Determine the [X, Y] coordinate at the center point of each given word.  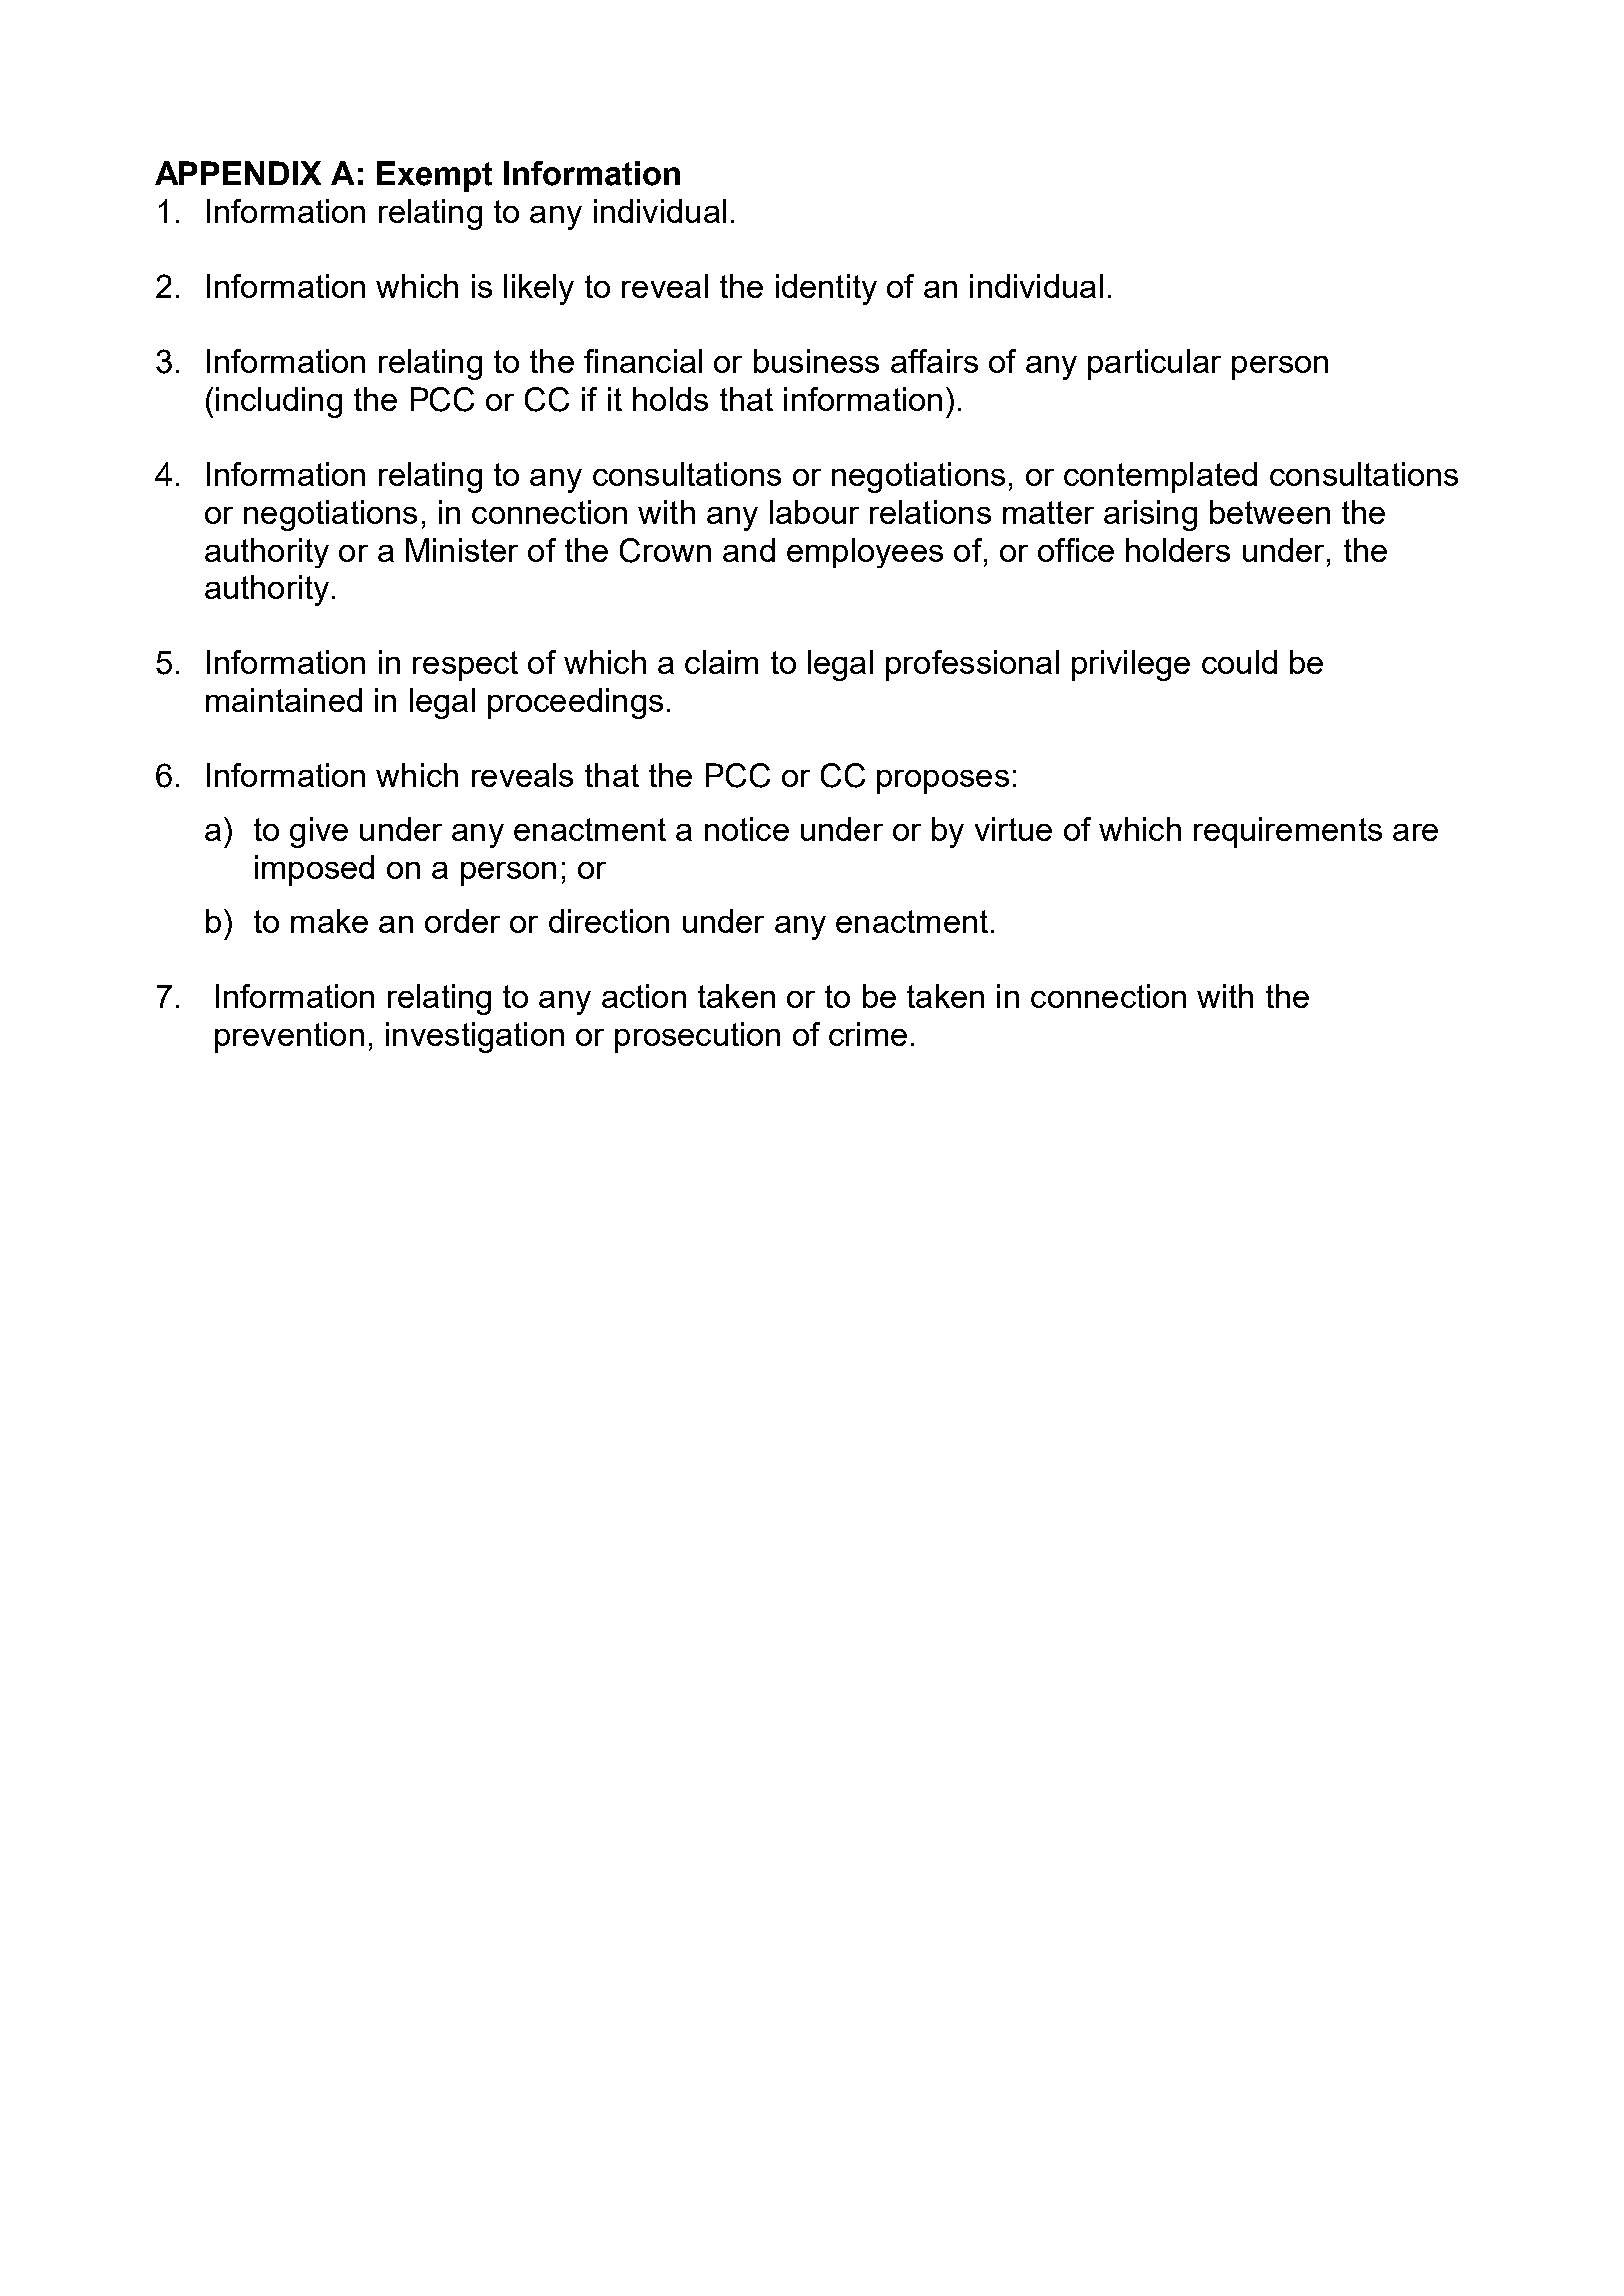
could [1239, 662]
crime [868, 1034]
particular [1154, 364]
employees [865, 553]
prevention [289, 1037]
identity [826, 289]
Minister [462, 550]
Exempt [434, 176]
